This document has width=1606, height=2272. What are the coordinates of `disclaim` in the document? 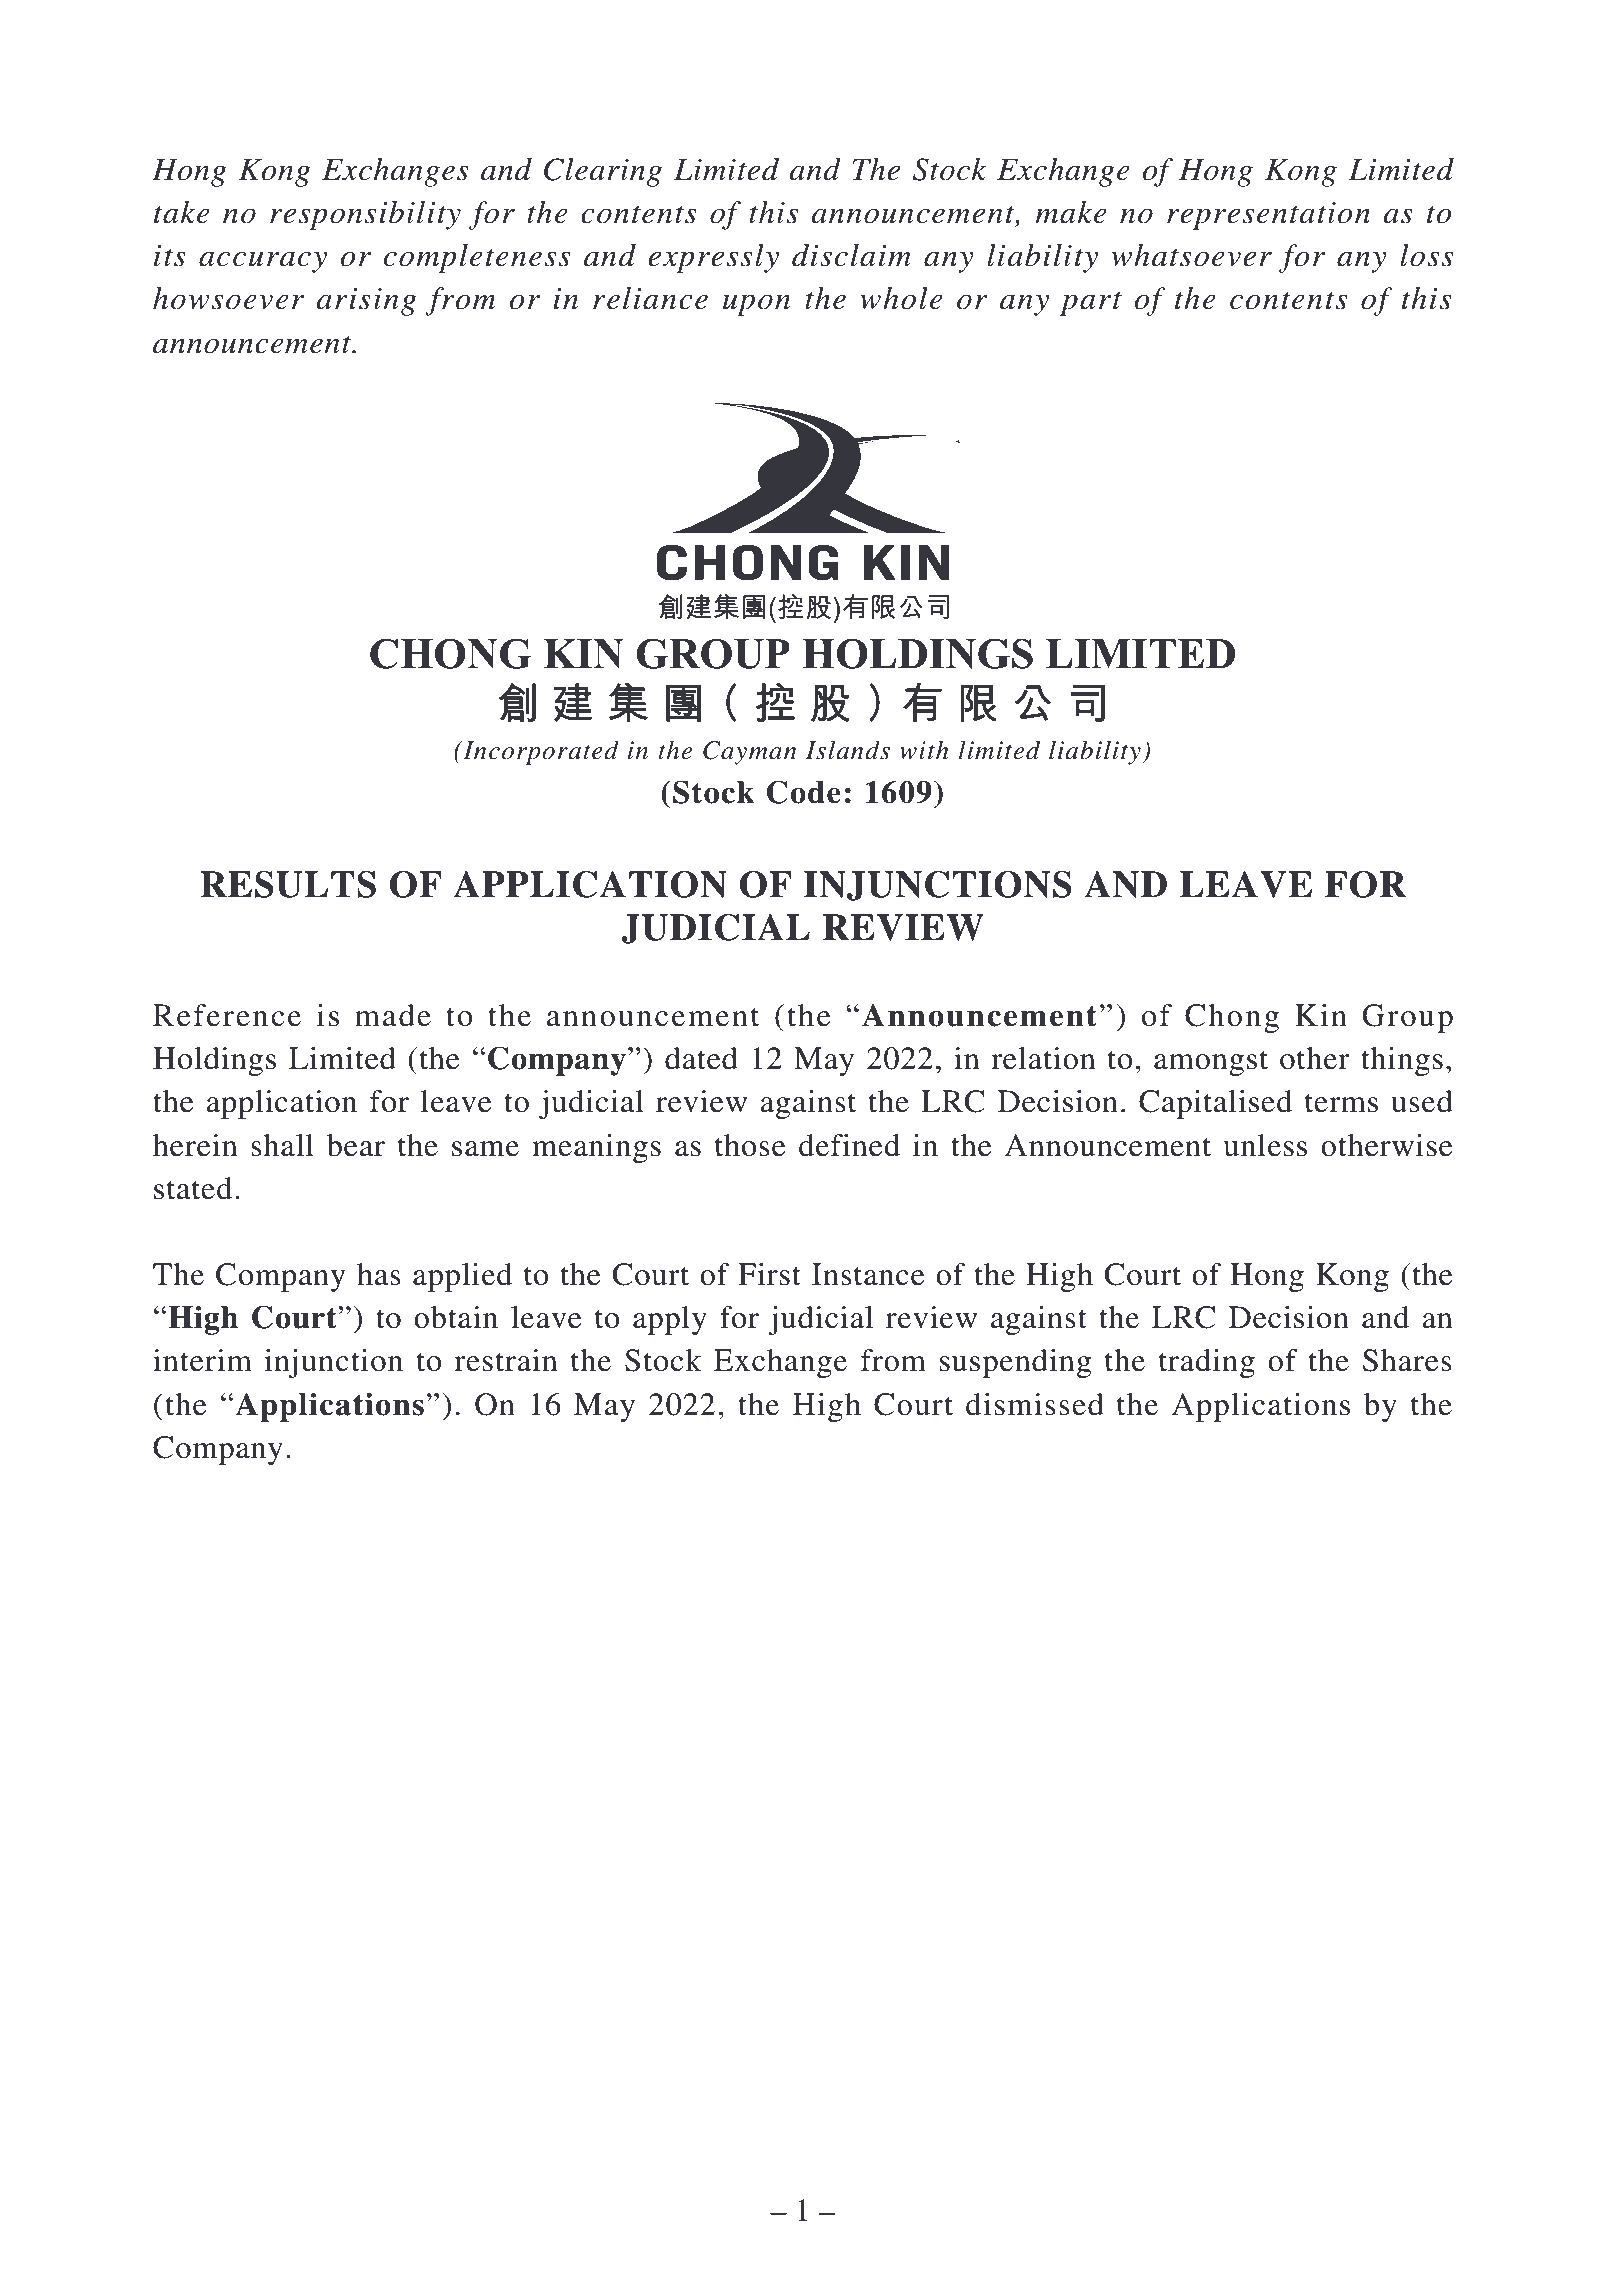 It's located at (851, 255).
